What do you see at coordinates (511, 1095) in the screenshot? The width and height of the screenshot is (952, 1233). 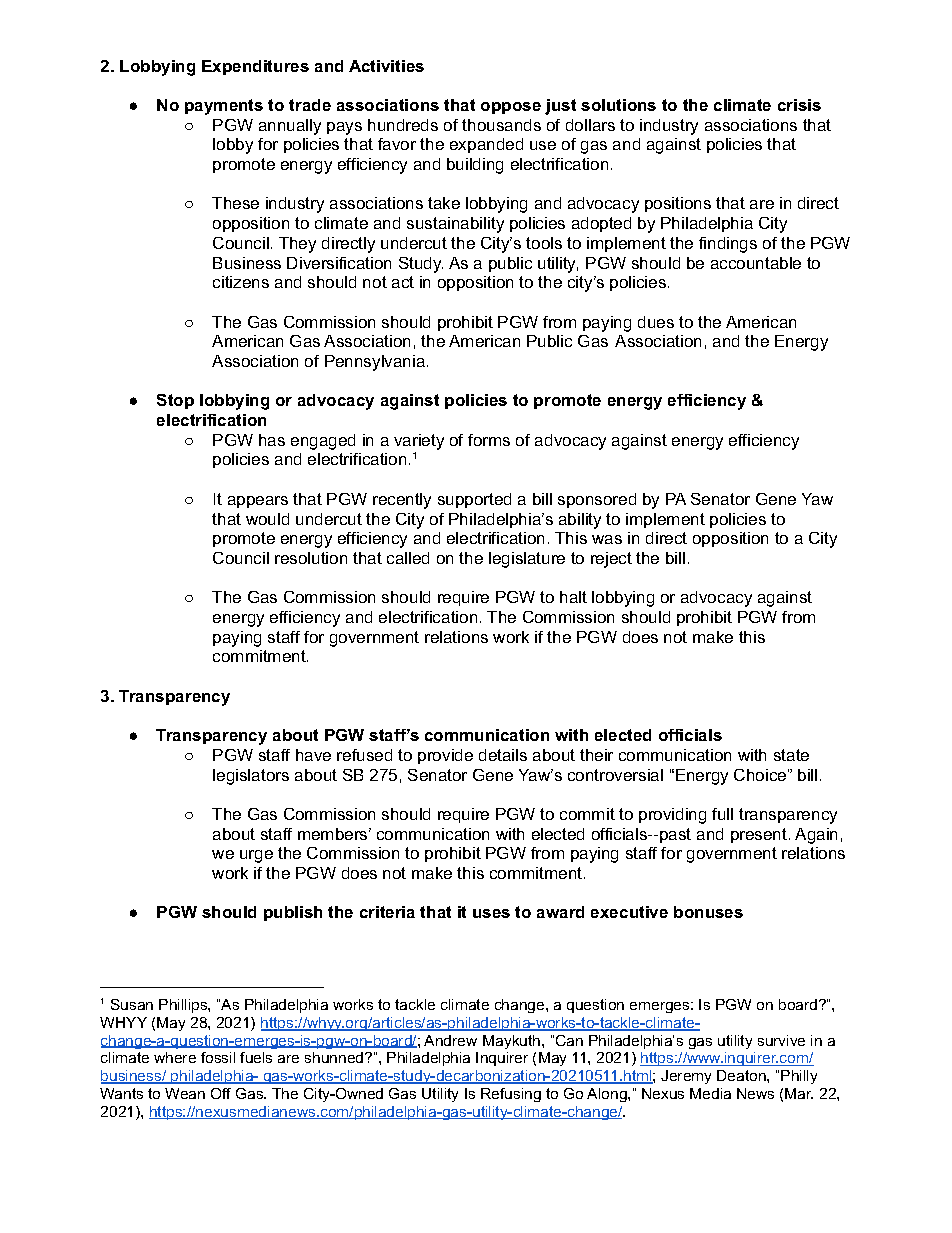 I see `Refusing` at bounding box center [511, 1095].
